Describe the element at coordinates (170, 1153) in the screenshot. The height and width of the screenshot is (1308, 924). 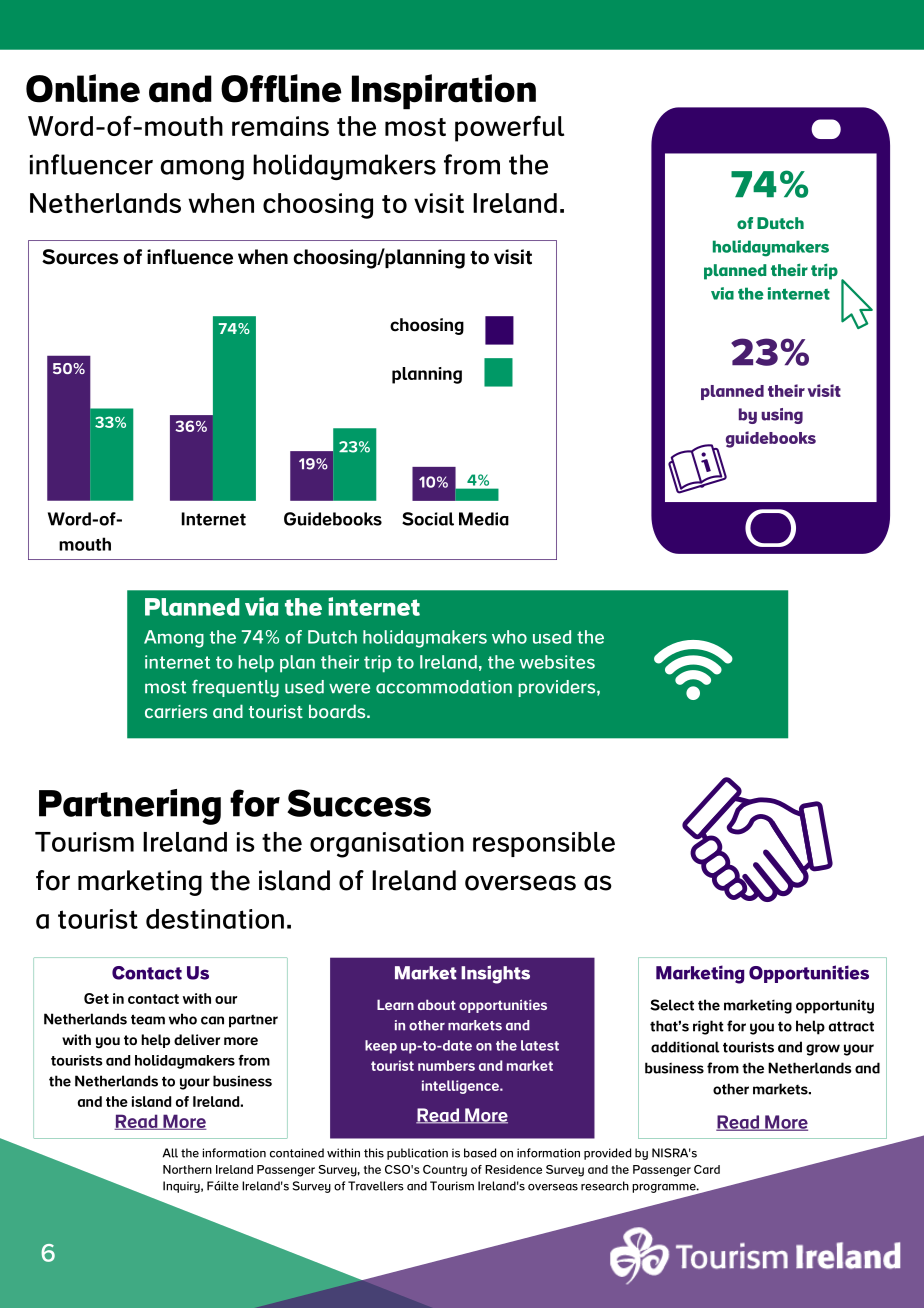
I see `All` at that location.
